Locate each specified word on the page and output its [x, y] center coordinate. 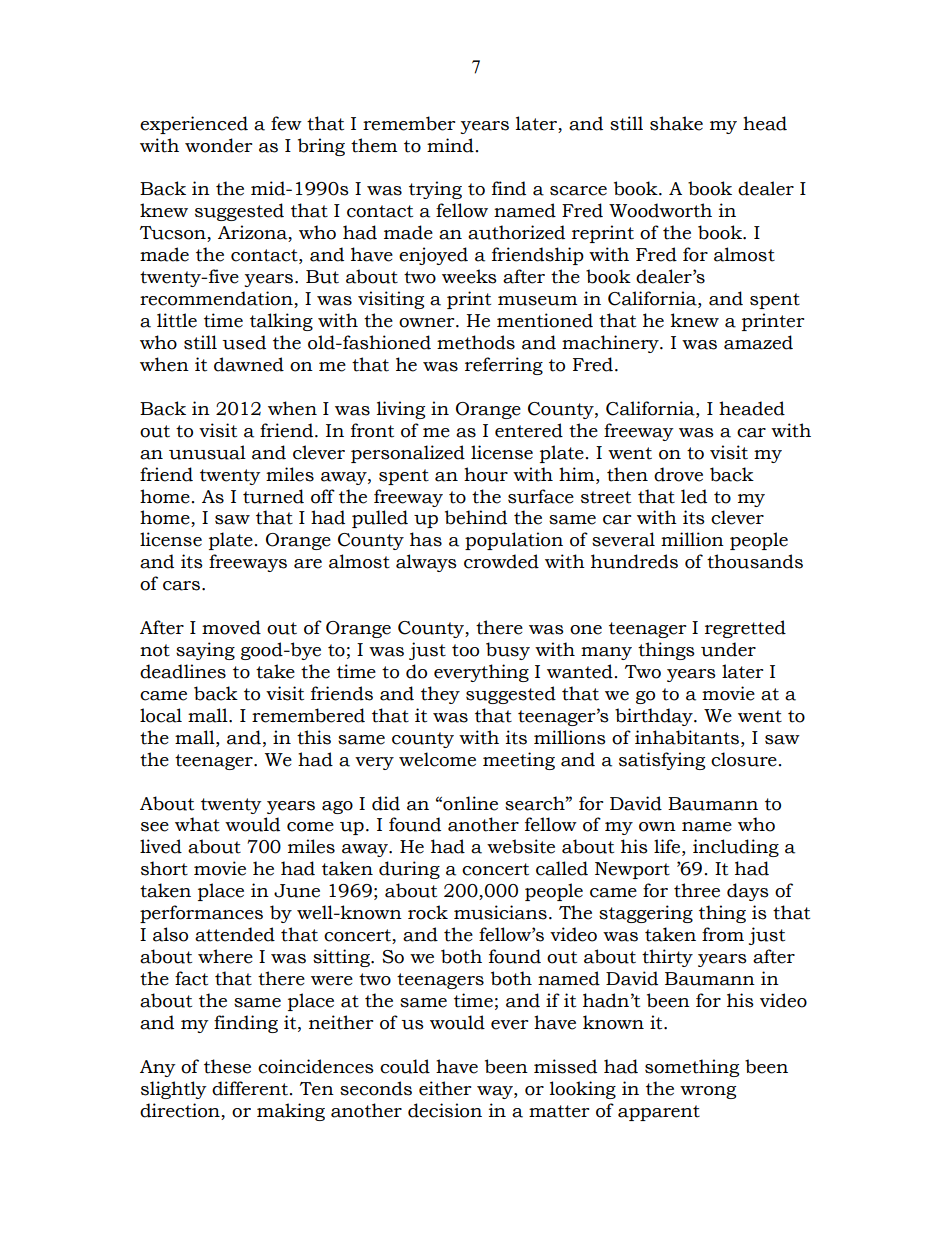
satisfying [662, 761]
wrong [708, 1092]
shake [676, 123]
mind [450, 145]
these [227, 1066]
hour [486, 474]
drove [678, 474]
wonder [218, 145]
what [197, 824]
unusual [207, 452]
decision [445, 1110]
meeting [519, 761]
